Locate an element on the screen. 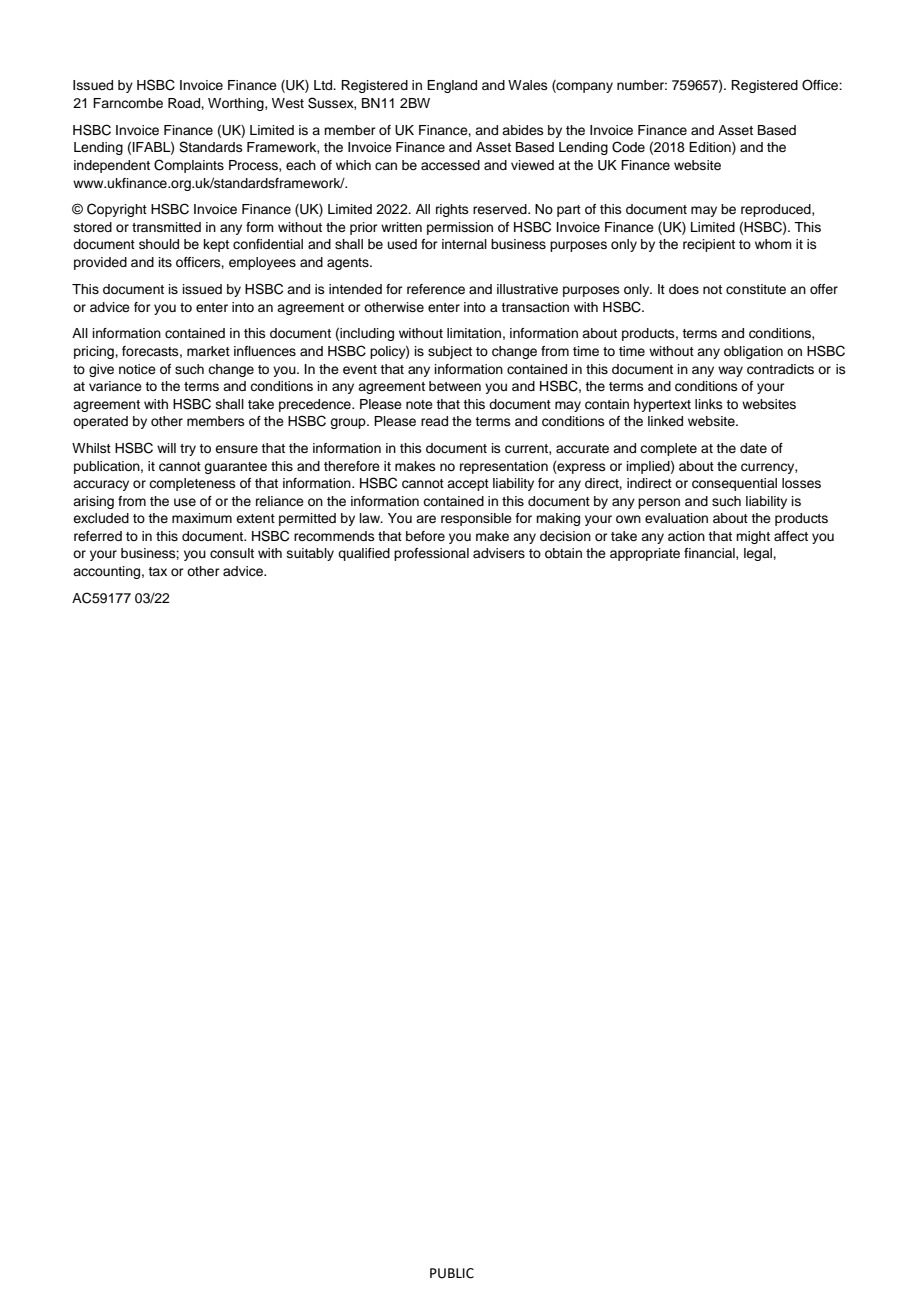 The height and width of the screenshot is (1308, 924). Road is located at coordinates (185, 103).
